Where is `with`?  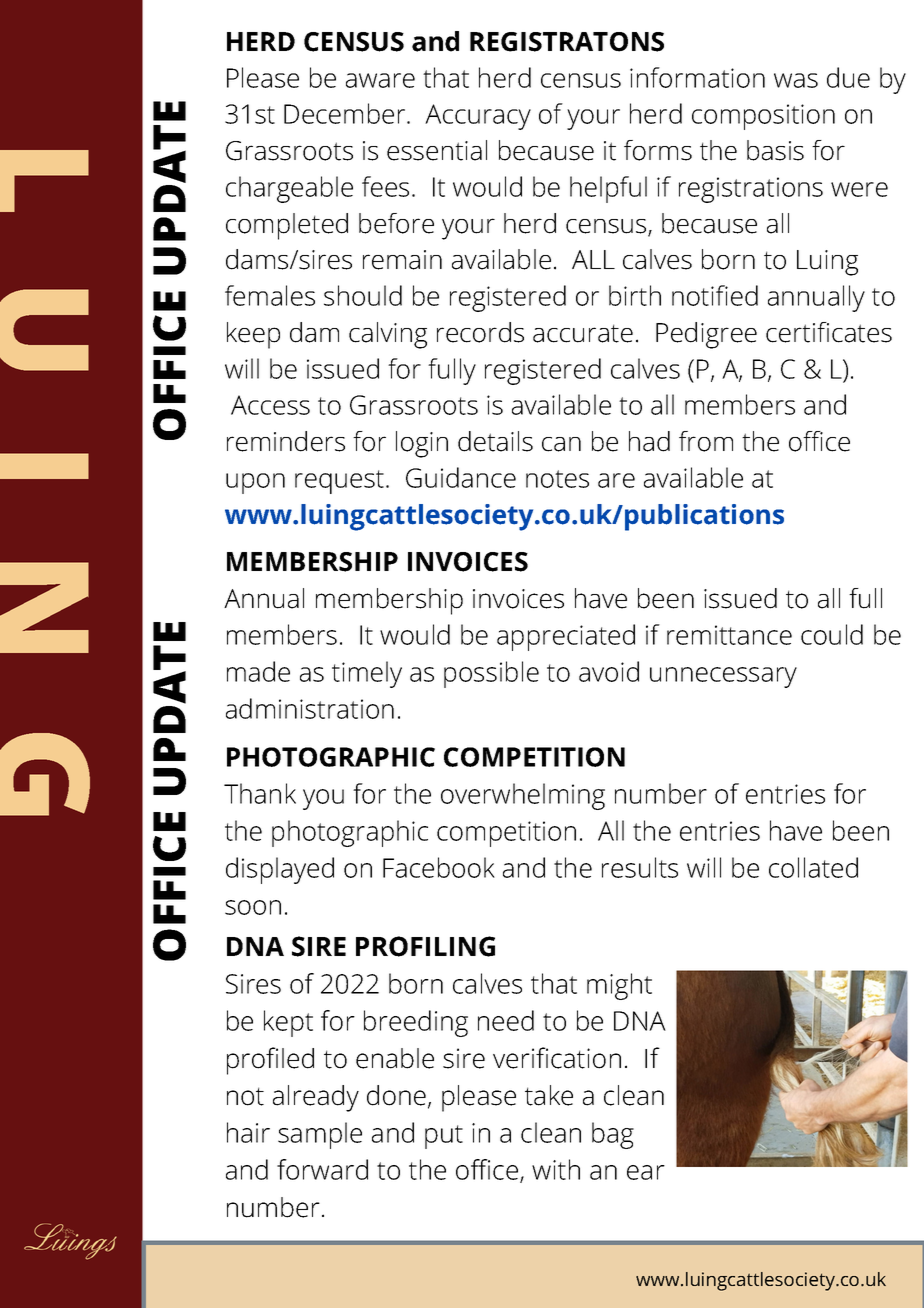
with is located at coordinates (556, 1169).
